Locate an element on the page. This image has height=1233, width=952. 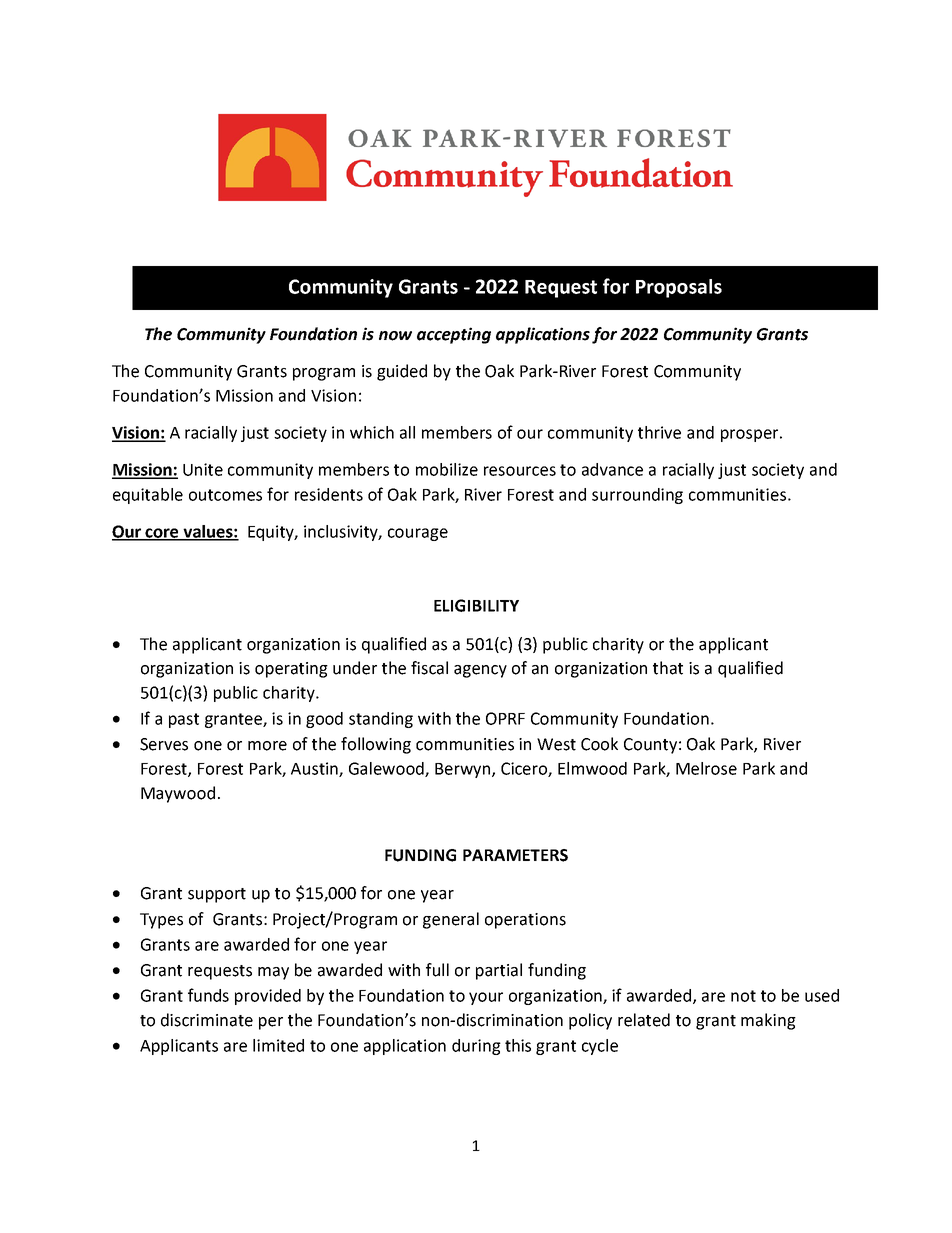
accepting is located at coordinates (454, 335).
